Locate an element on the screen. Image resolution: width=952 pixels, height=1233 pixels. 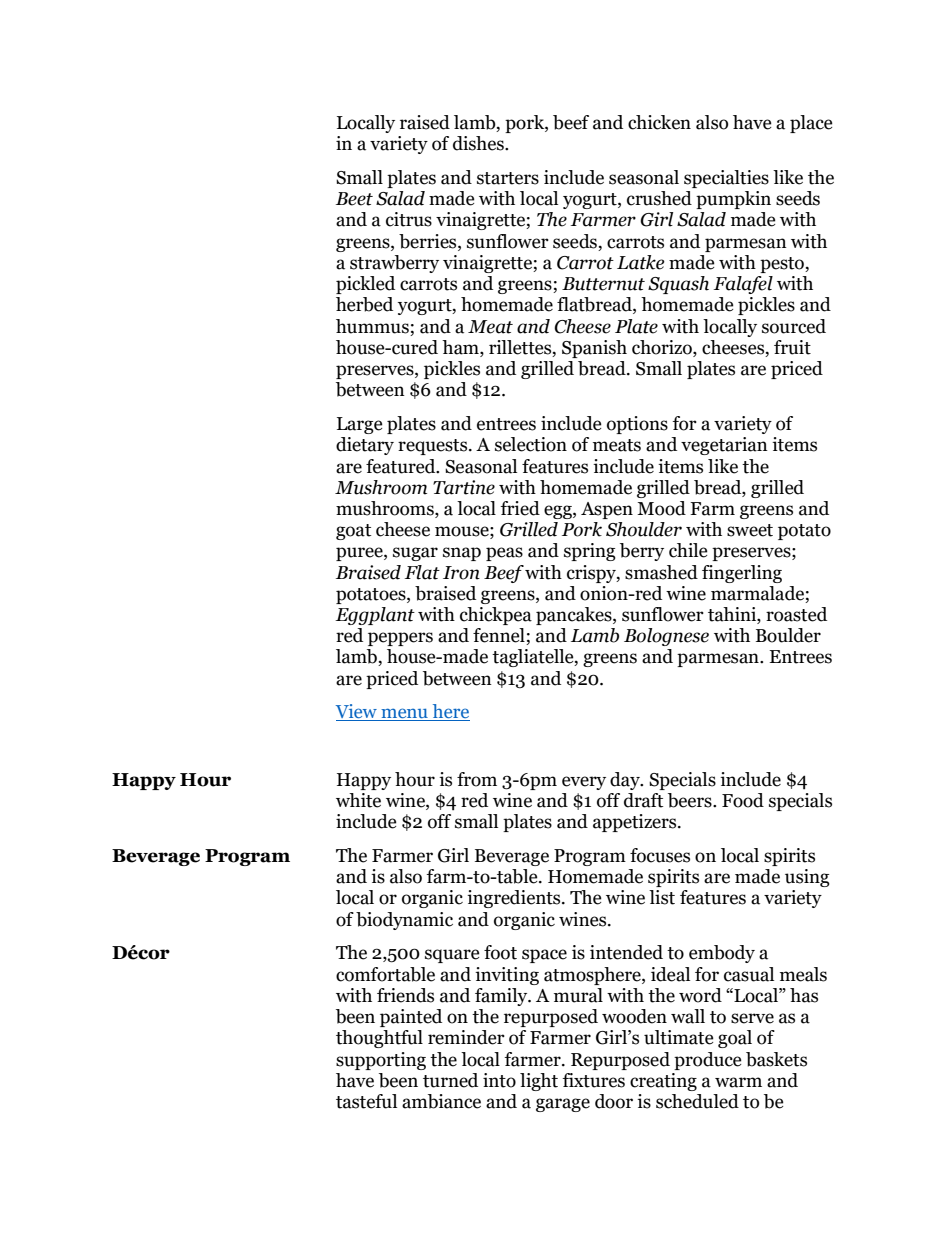
roasted is located at coordinates (796, 614).
